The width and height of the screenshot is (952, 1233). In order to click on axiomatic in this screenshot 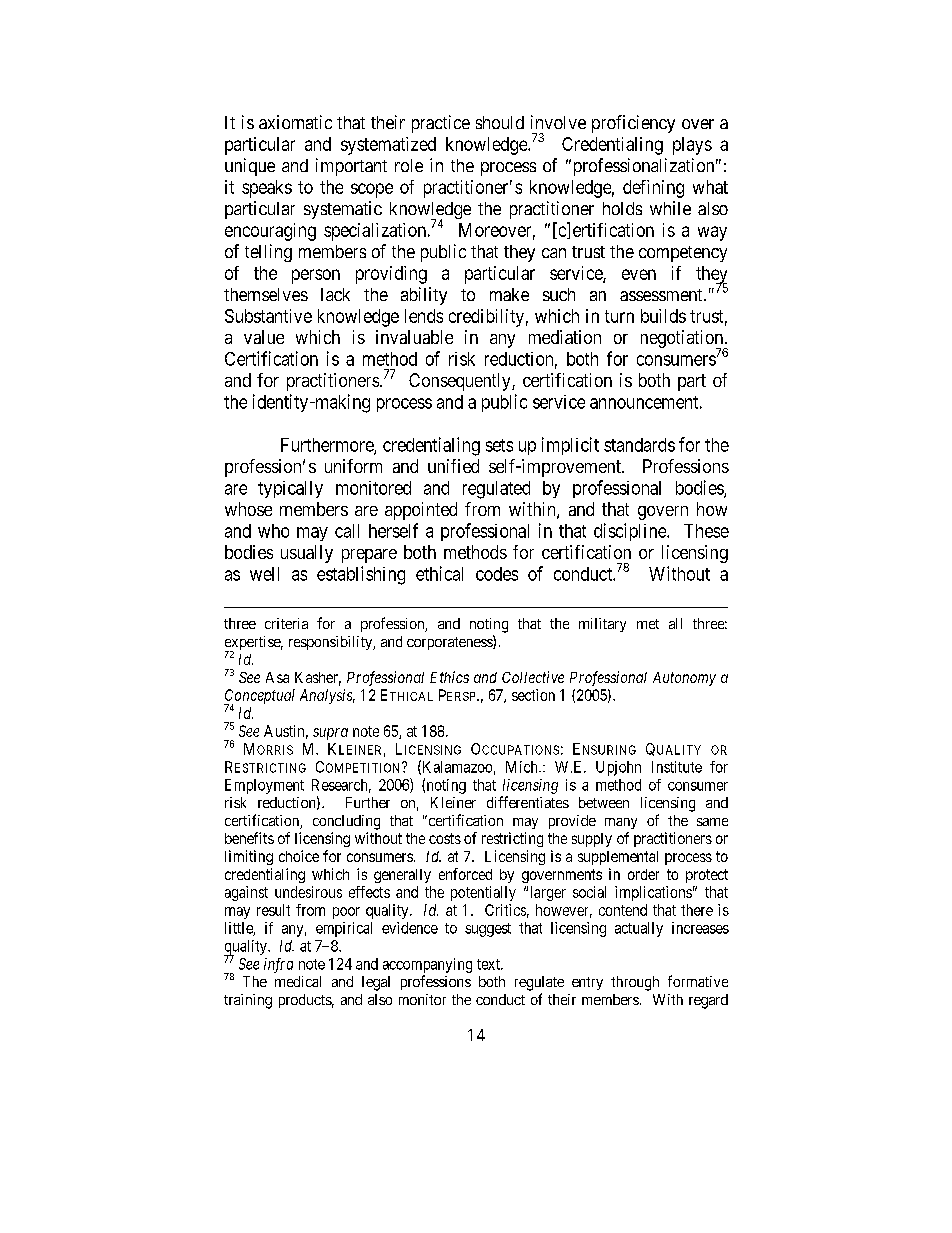, I will do `click(295, 122)`.
